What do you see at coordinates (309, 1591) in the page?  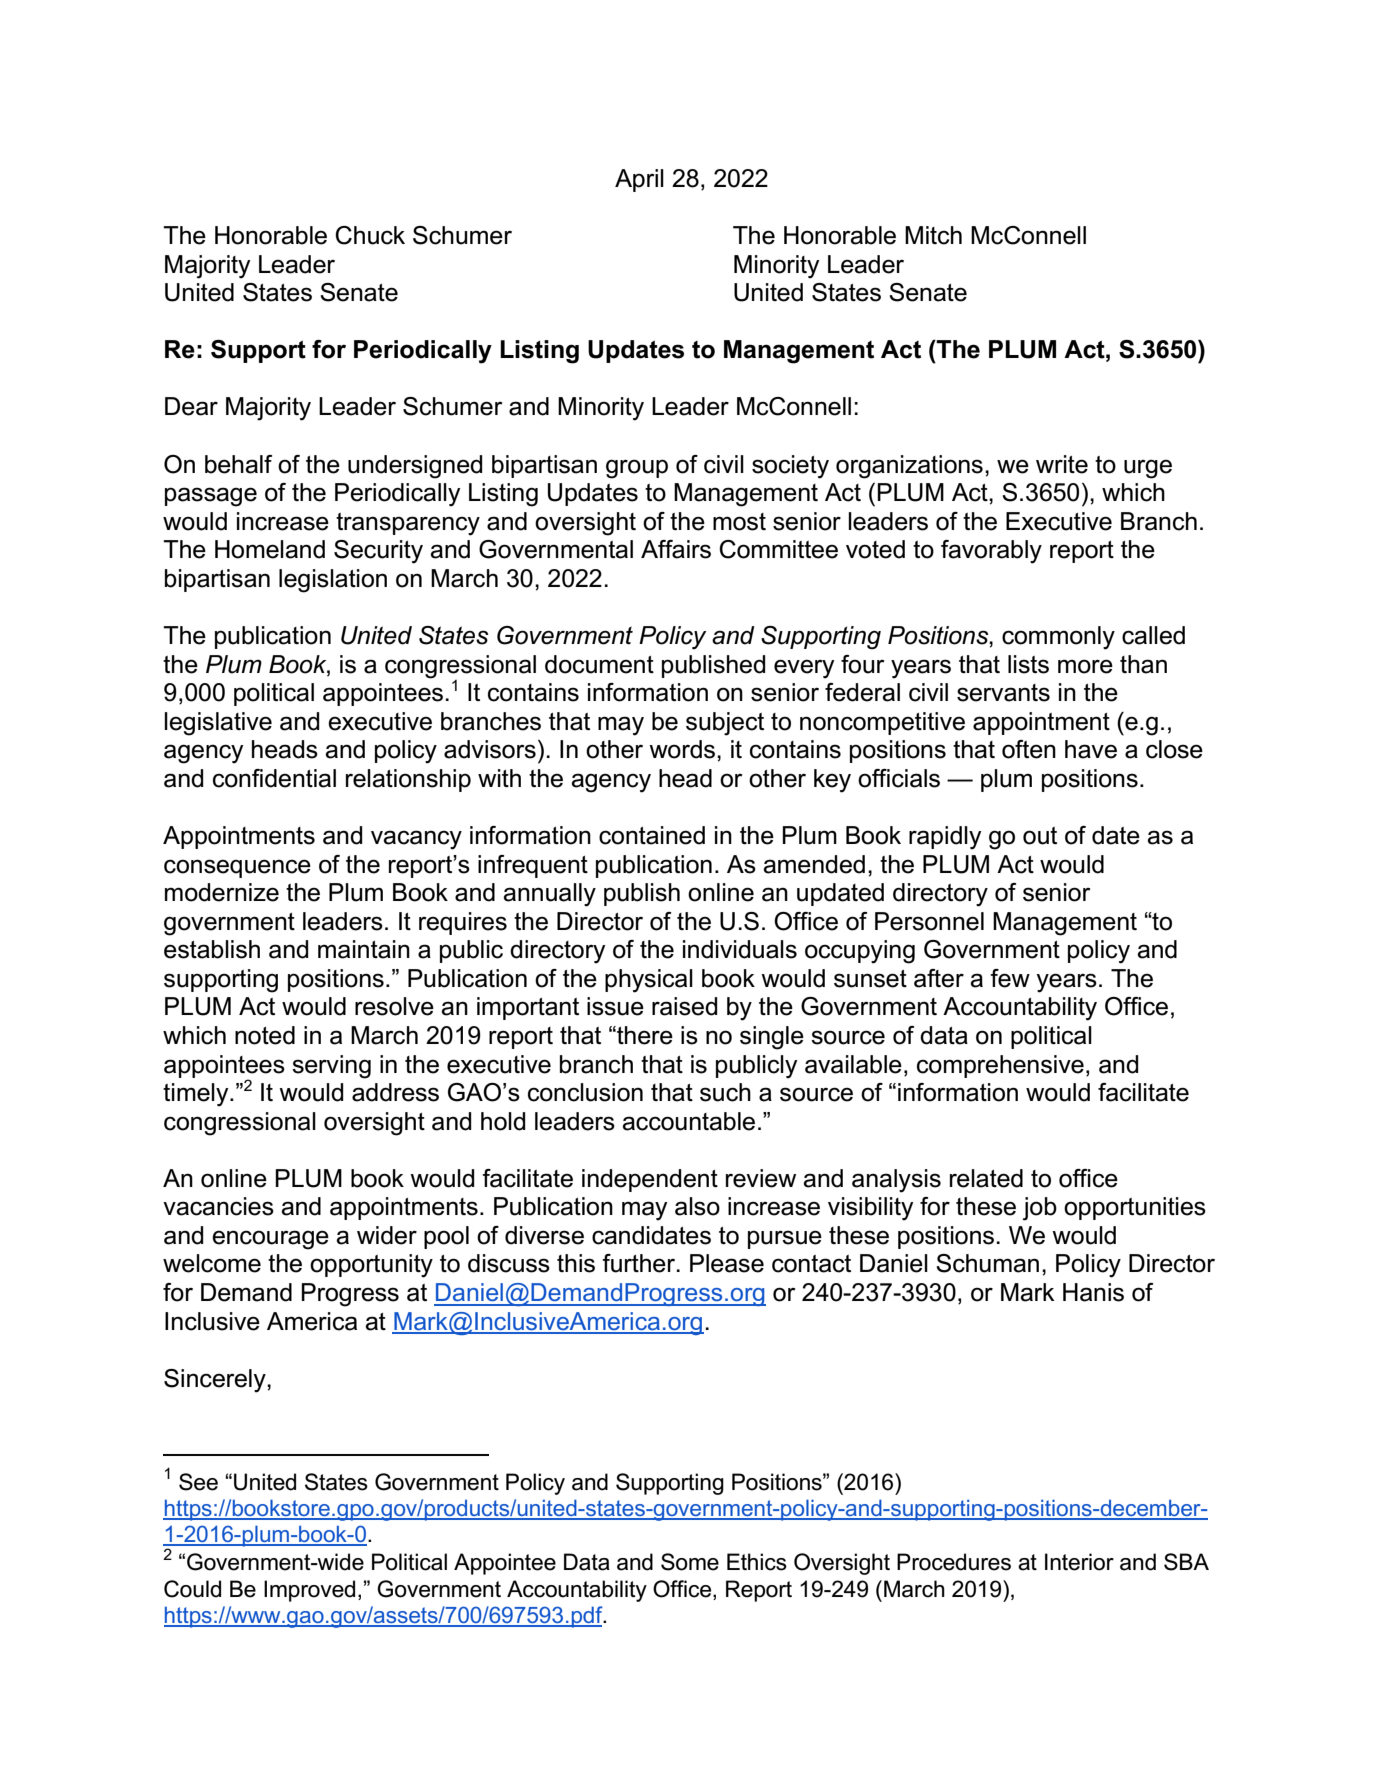 I see `Improved` at bounding box center [309, 1591].
